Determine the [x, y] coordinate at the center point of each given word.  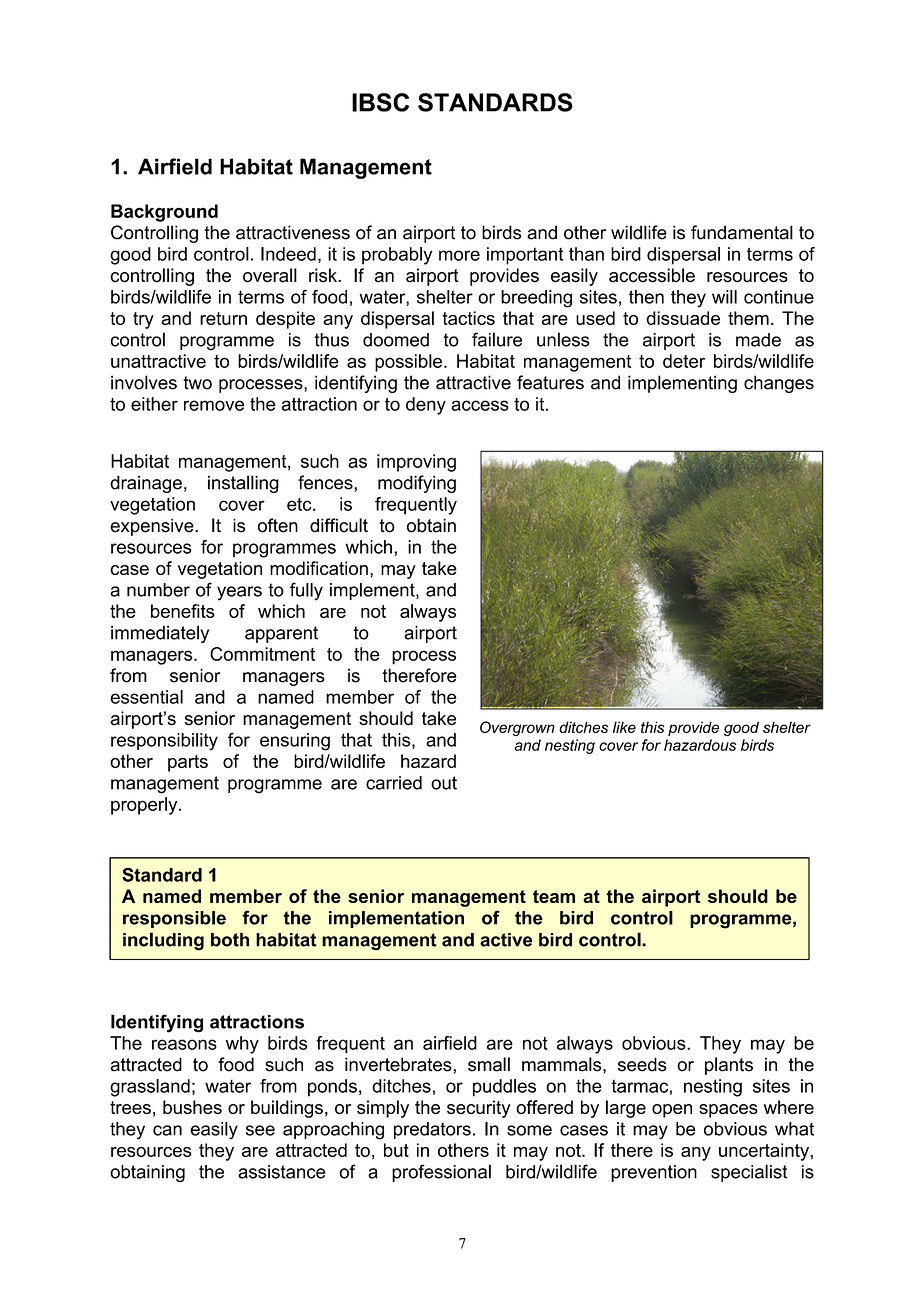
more [459, 255]
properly [145, 806]
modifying [417, 484]
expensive [153, 527]
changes [779, 384]
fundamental [742, 232]
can [167, 1130]
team [554, 896]
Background [164, 213]
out [444, 783]
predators [432, 1130]
